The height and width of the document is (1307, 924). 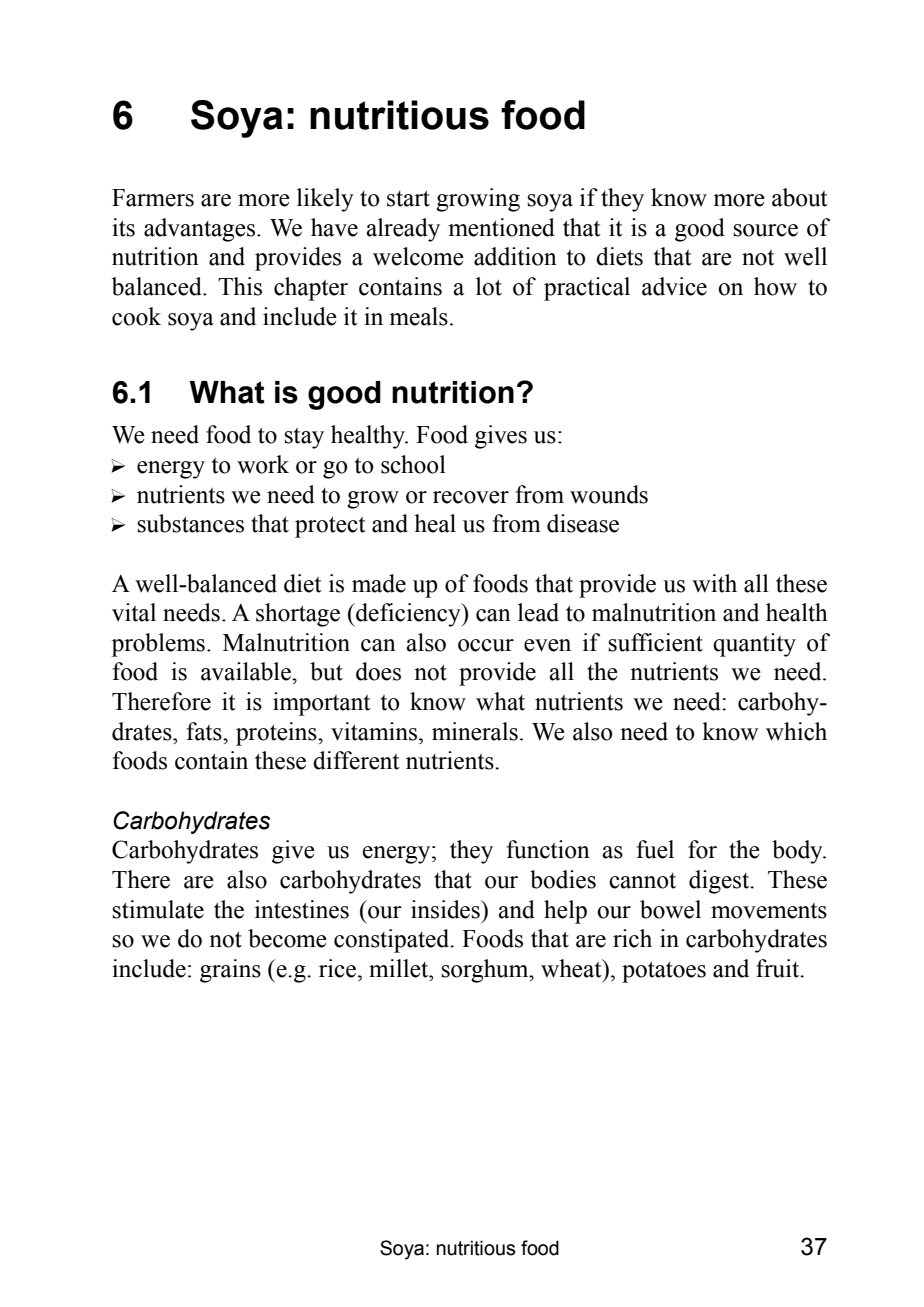 What do you see at coordinates (609, 494) in the document?
I see `wounds` at bounding box center [609, 494].
